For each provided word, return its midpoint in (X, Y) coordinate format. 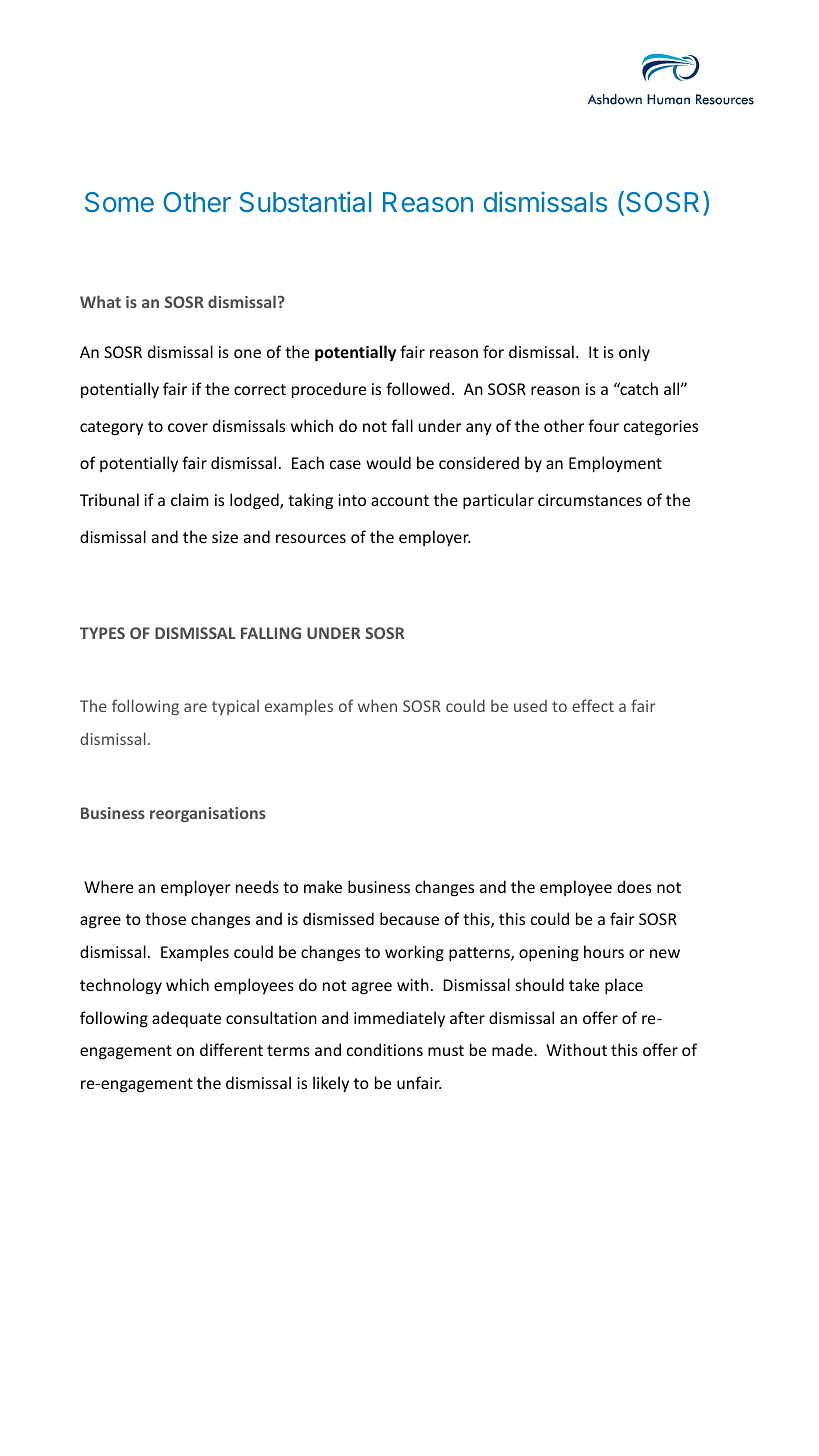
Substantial (305, 201)
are (195, 707)
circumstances (590, 500)
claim (190, 499)
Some (119, 202)
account (400, 500)
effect (593, 705)
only (634, 353)
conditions (385, 1049)
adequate (186, 1019)
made (513, 1049)
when (377, 705)
